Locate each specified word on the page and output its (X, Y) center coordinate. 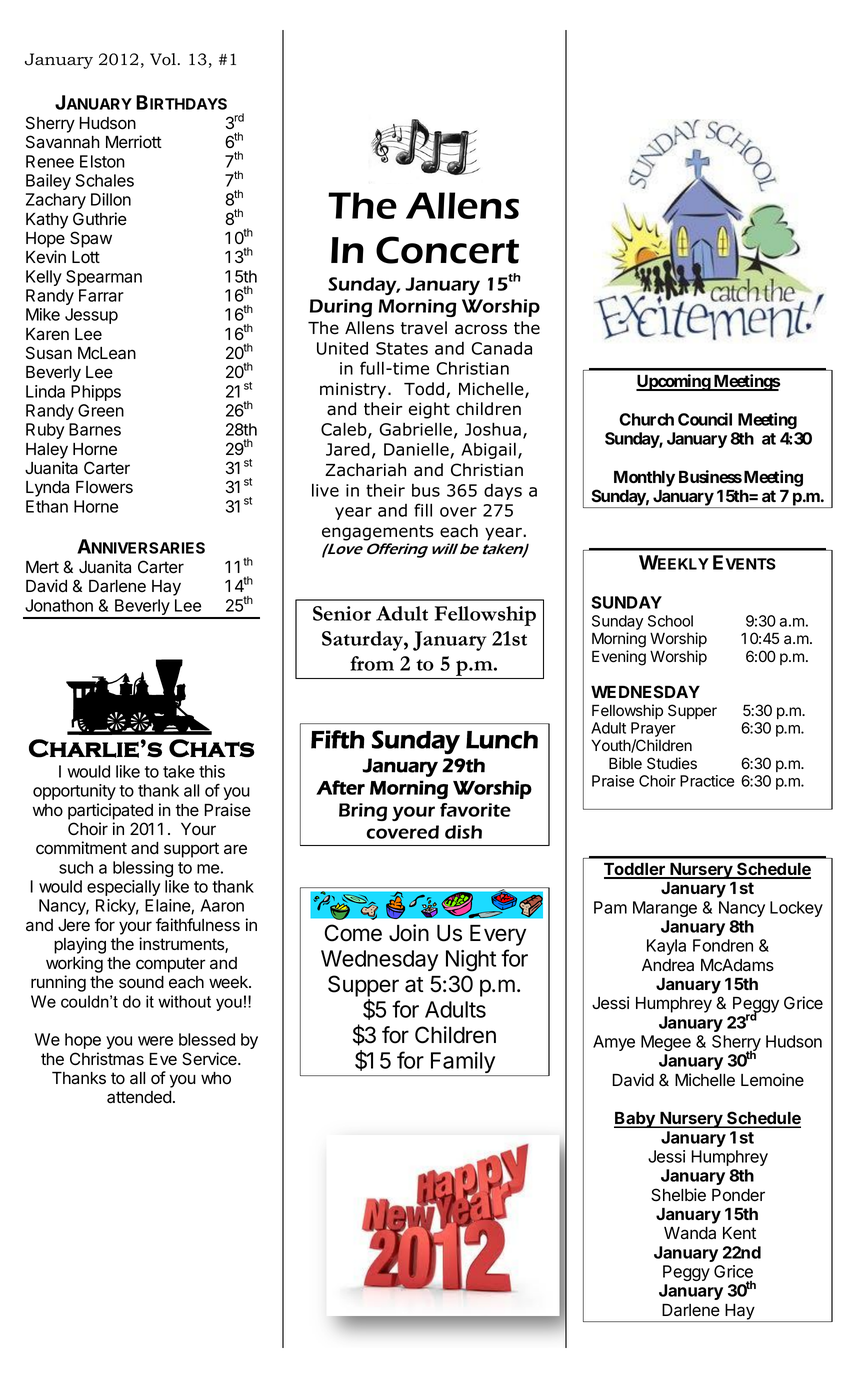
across (481, 329)
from (372, 663)
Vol (163, 59)
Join (409, 933)
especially (123, 888)
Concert (447, 250)
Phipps (96, 393)
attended (139, 1097)
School (670, 621)
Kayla (666, 947)
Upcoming (674, 382)
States (402, 348)
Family (463, 1064)
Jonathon (59, 605)
